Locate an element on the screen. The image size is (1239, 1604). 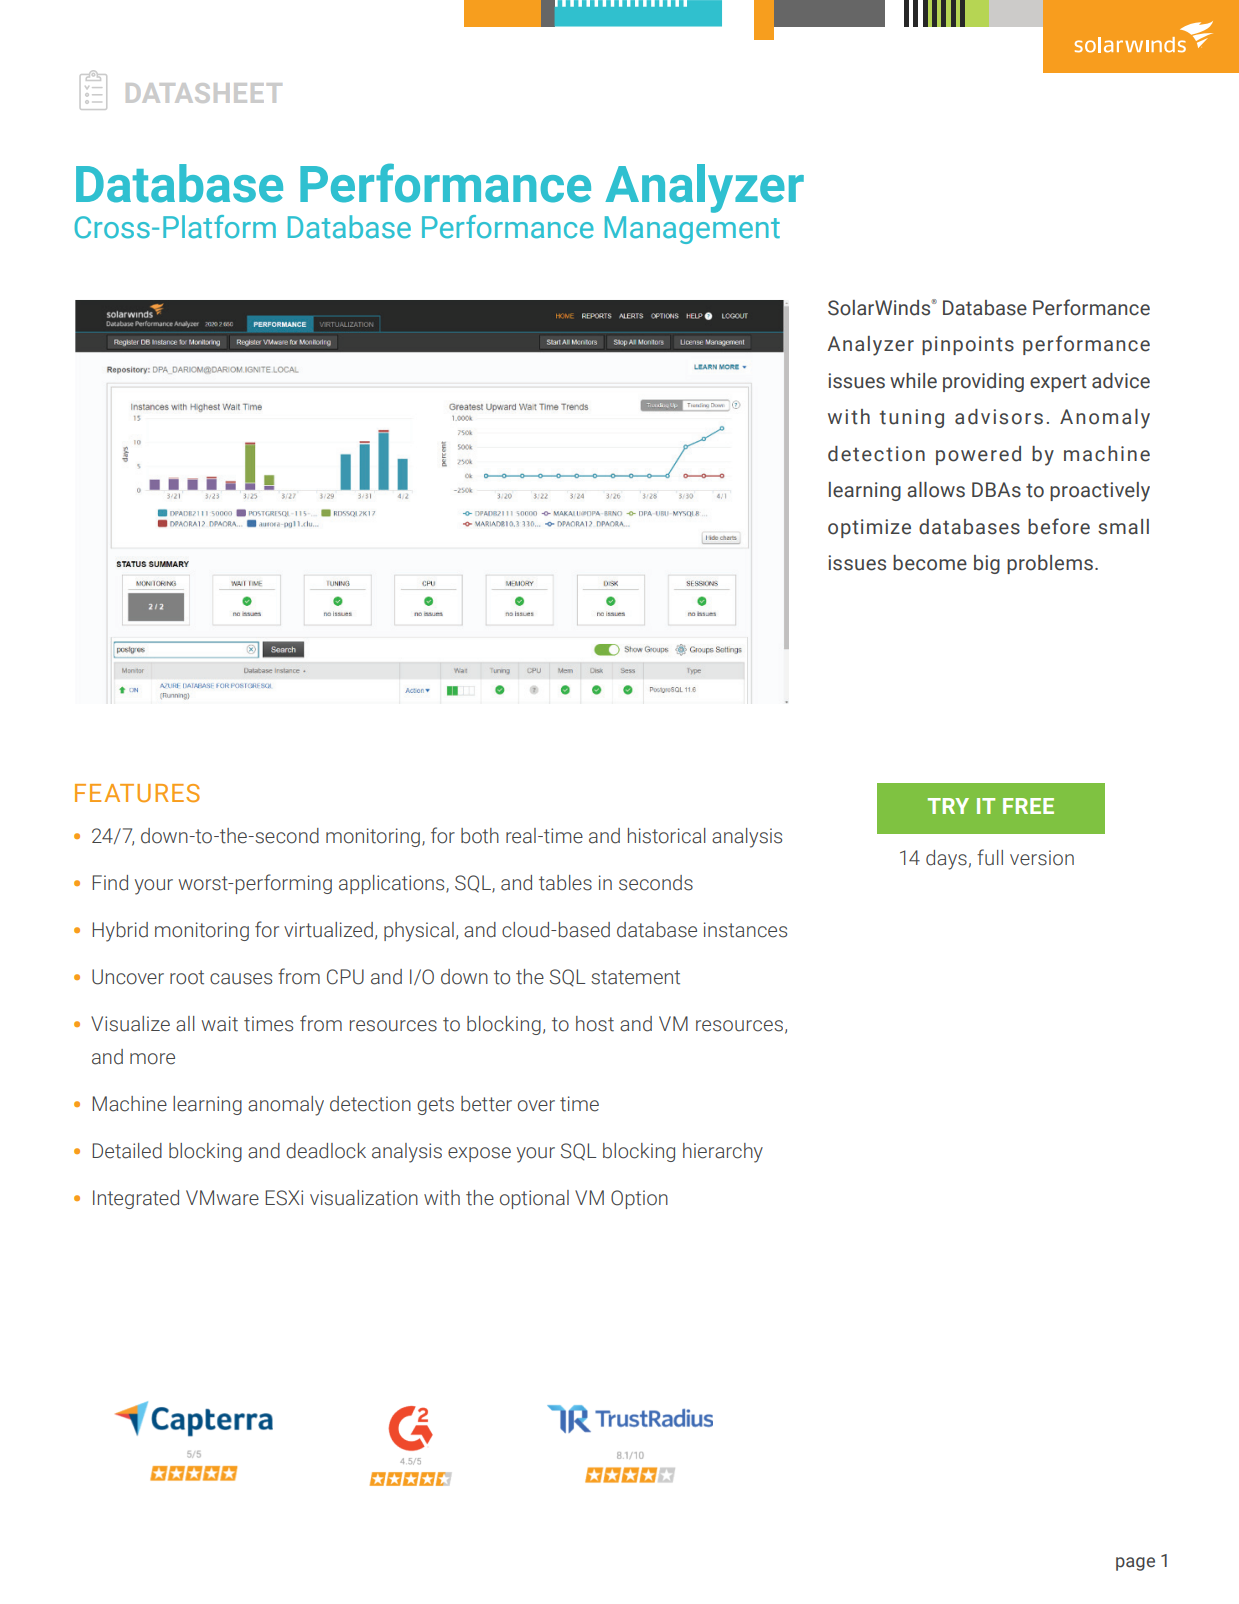
optimize is located at coordinates (869, 528).
